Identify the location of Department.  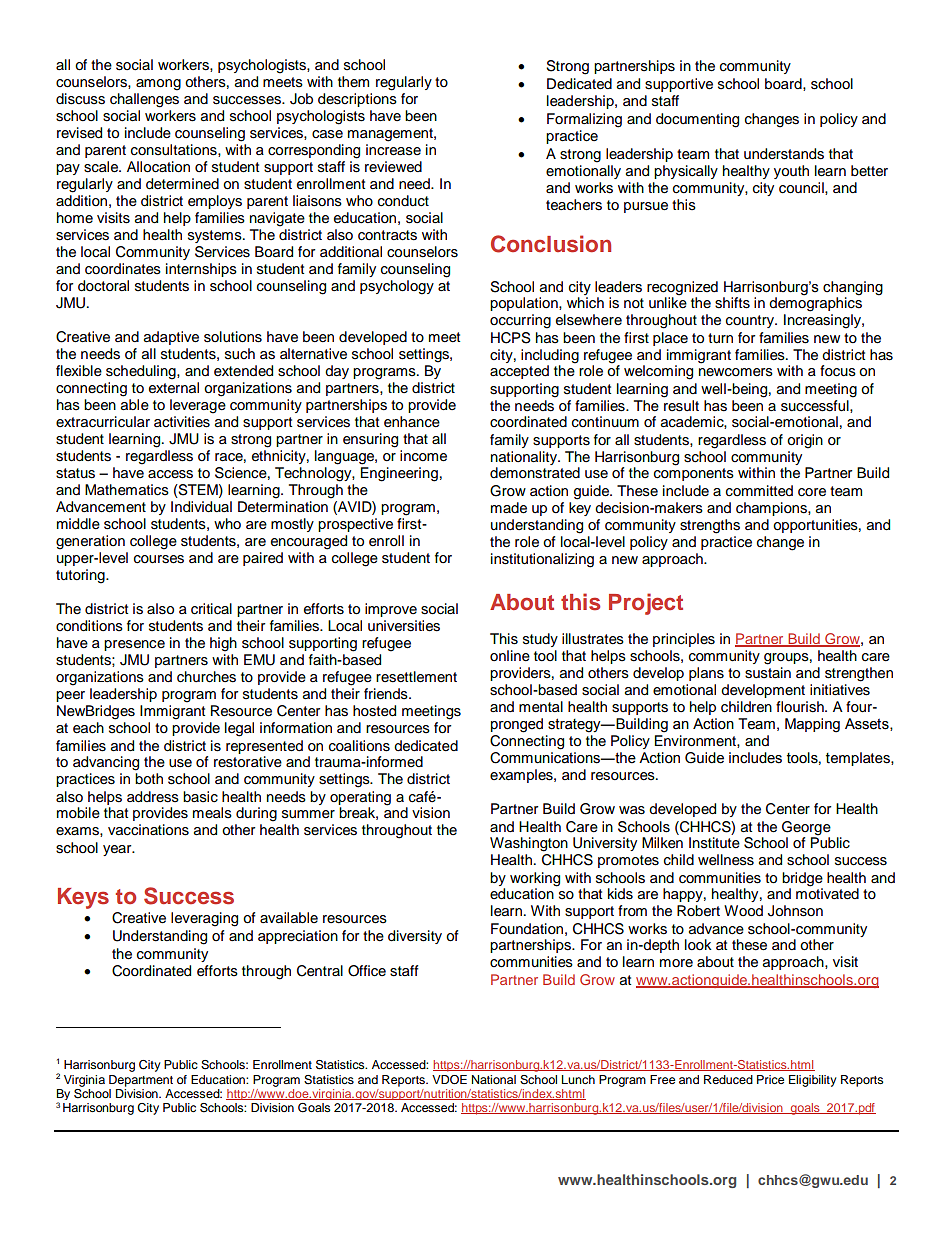
(141, 1081).
